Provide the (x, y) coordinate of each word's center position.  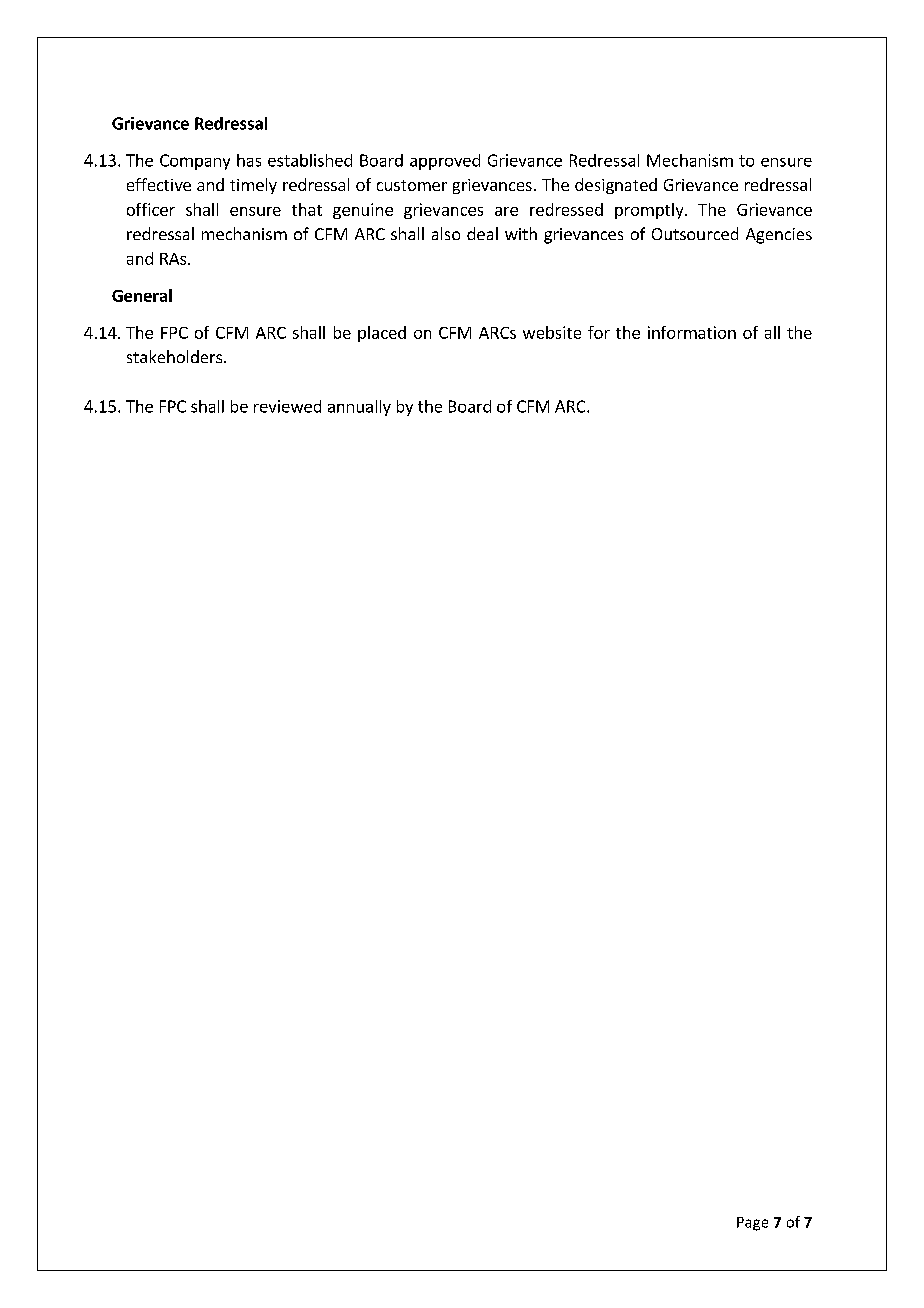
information (692, 332)
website (552, 332)
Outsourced (695, 233)
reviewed (287, 406)
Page (752, 1224)
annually (359, 408)
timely (253, 186)
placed (382, 334)
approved (445, 162)
